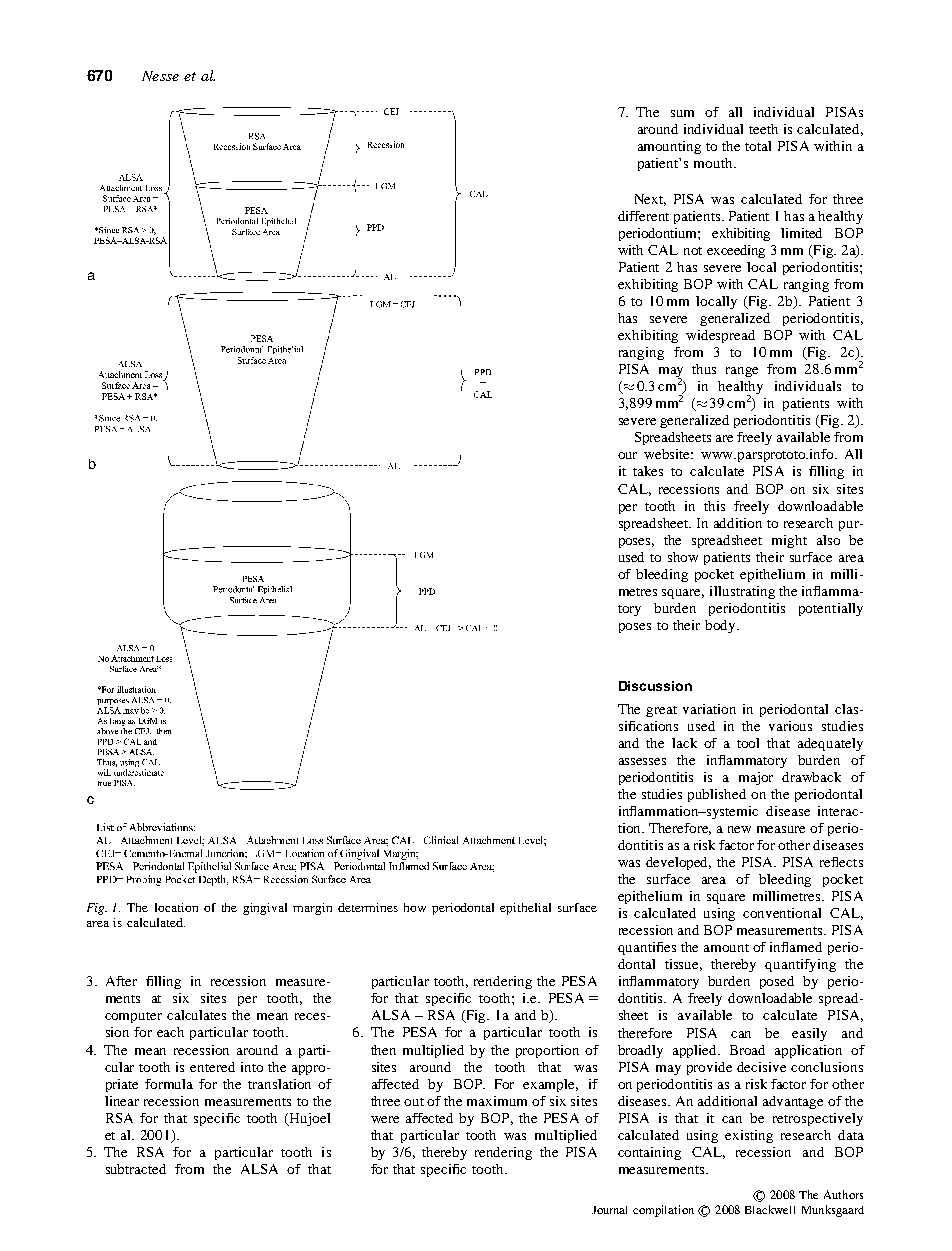  What do you see at coordinates (160, 76) in the screenshot?
I see `Nesse` at bounding box center [160, 76].
